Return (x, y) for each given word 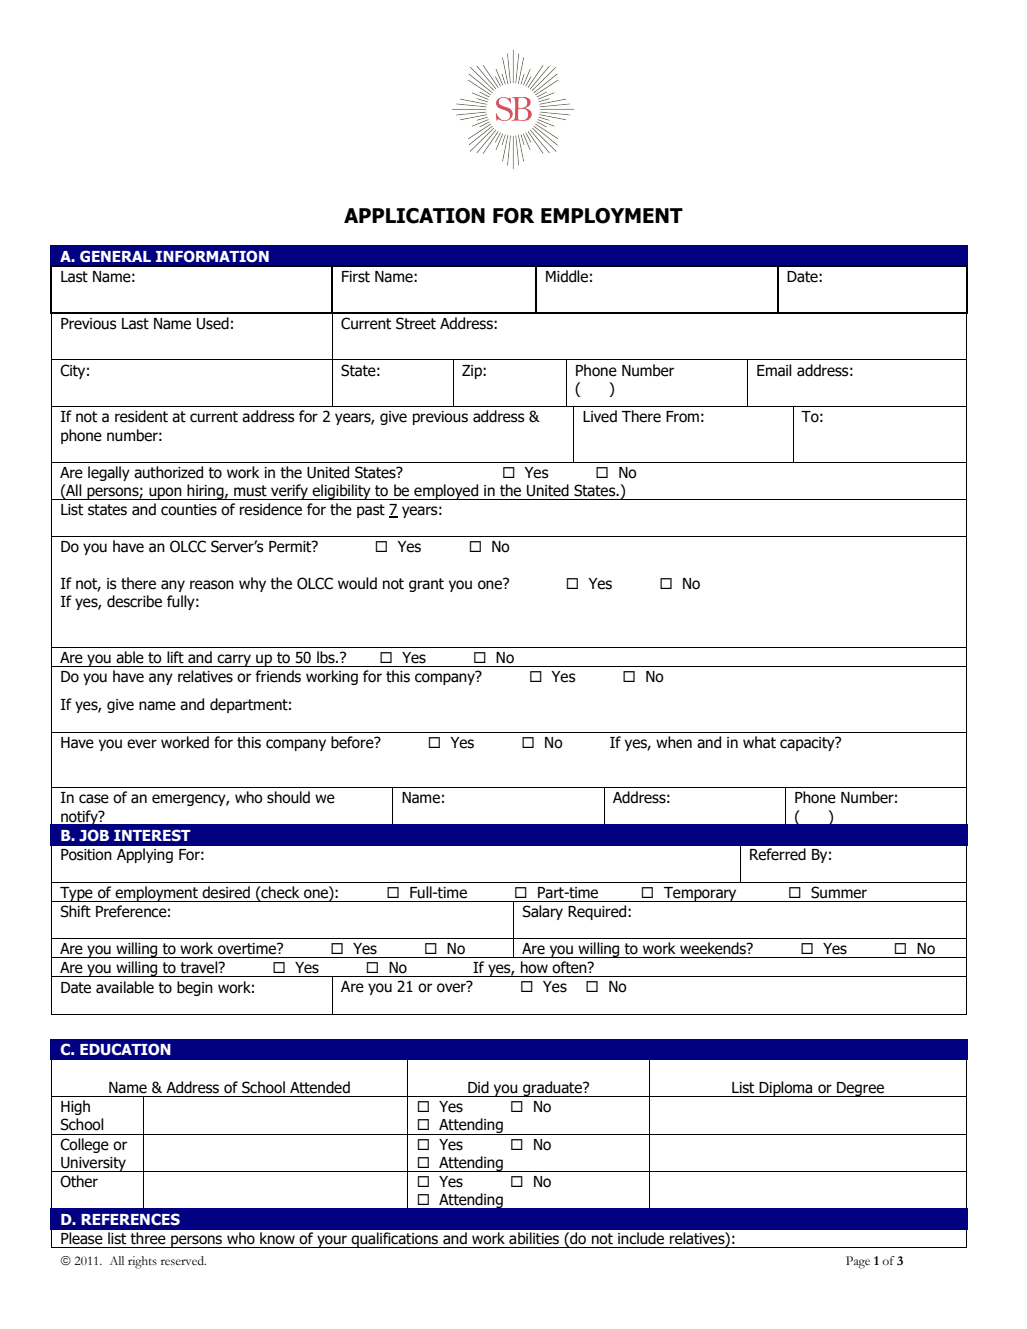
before (353, 742)
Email (774, 370)
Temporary (700, 894)
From (682, 417)
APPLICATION (414, 216)
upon (165, 493)
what (759, 742)
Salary (542, 912)
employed (446, 492)
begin (195, 988)
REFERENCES (130, 1219)
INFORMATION (212, 256)
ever (142, 744)
